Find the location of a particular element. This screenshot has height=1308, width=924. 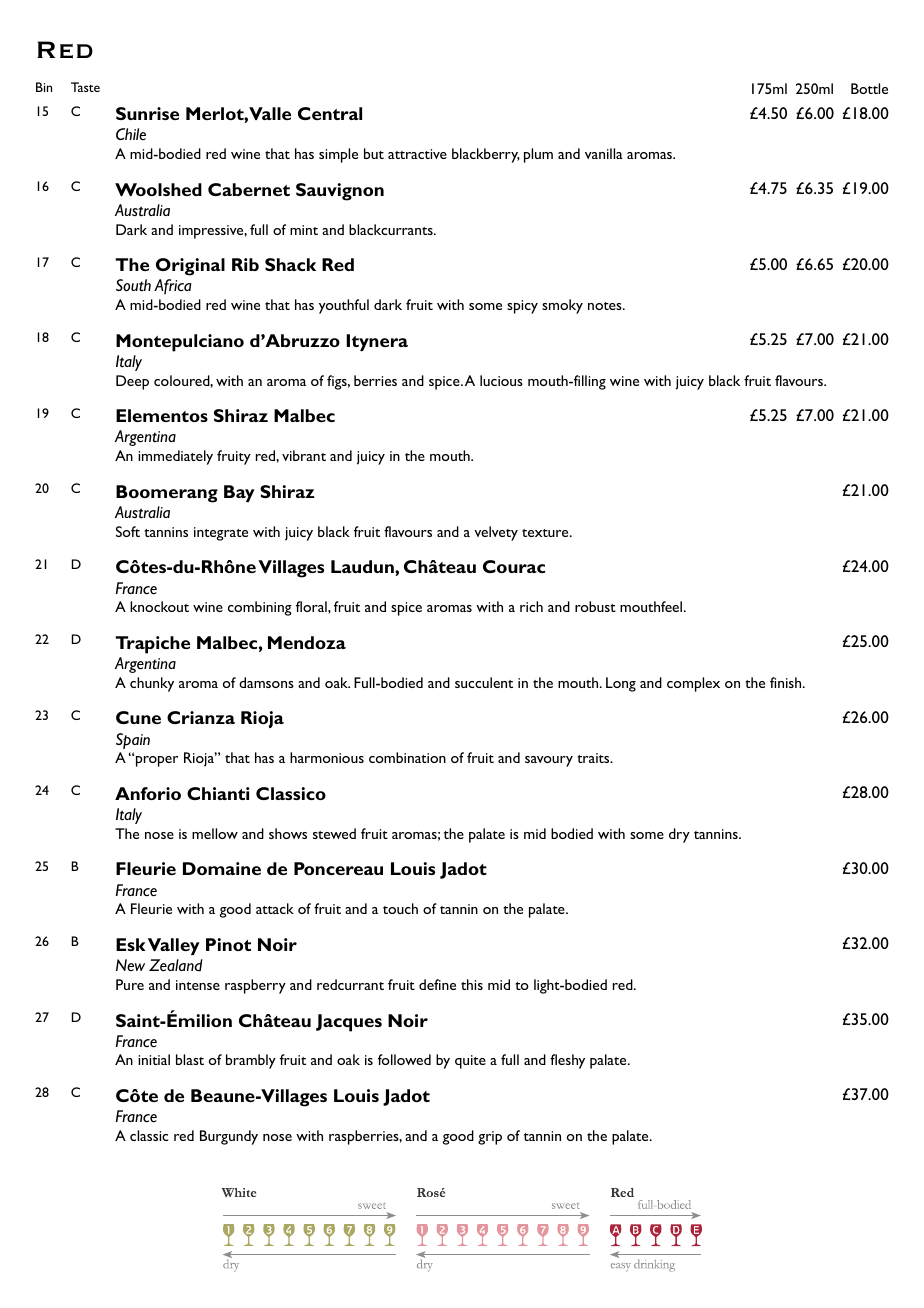

finish is located at coordinates (787, 682).
